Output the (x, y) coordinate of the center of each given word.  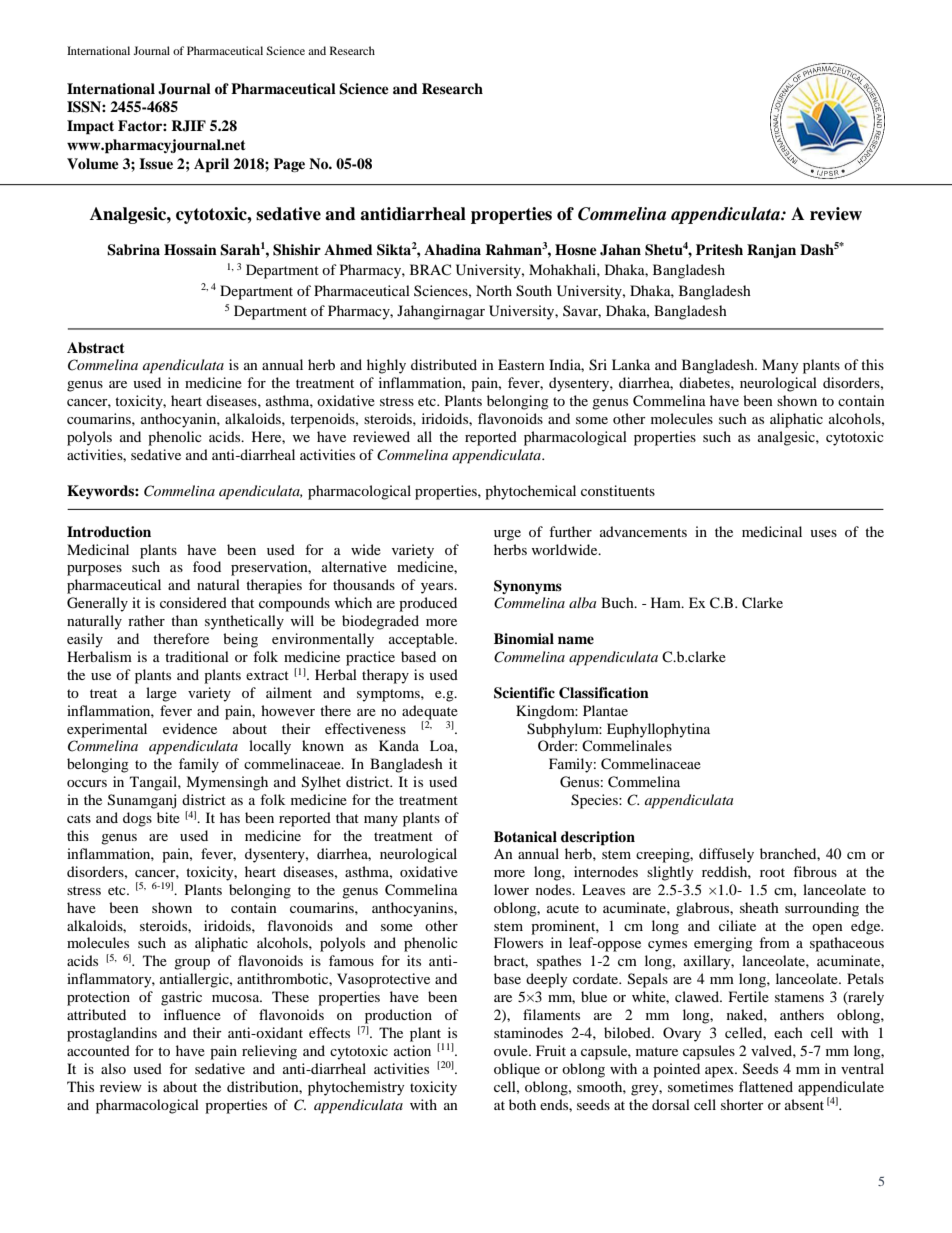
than (184, 620)
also (113, 1068)
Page (289, 165)
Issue (156, 163)
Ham (667, 602)
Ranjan (771, 251)
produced (428, 604)
